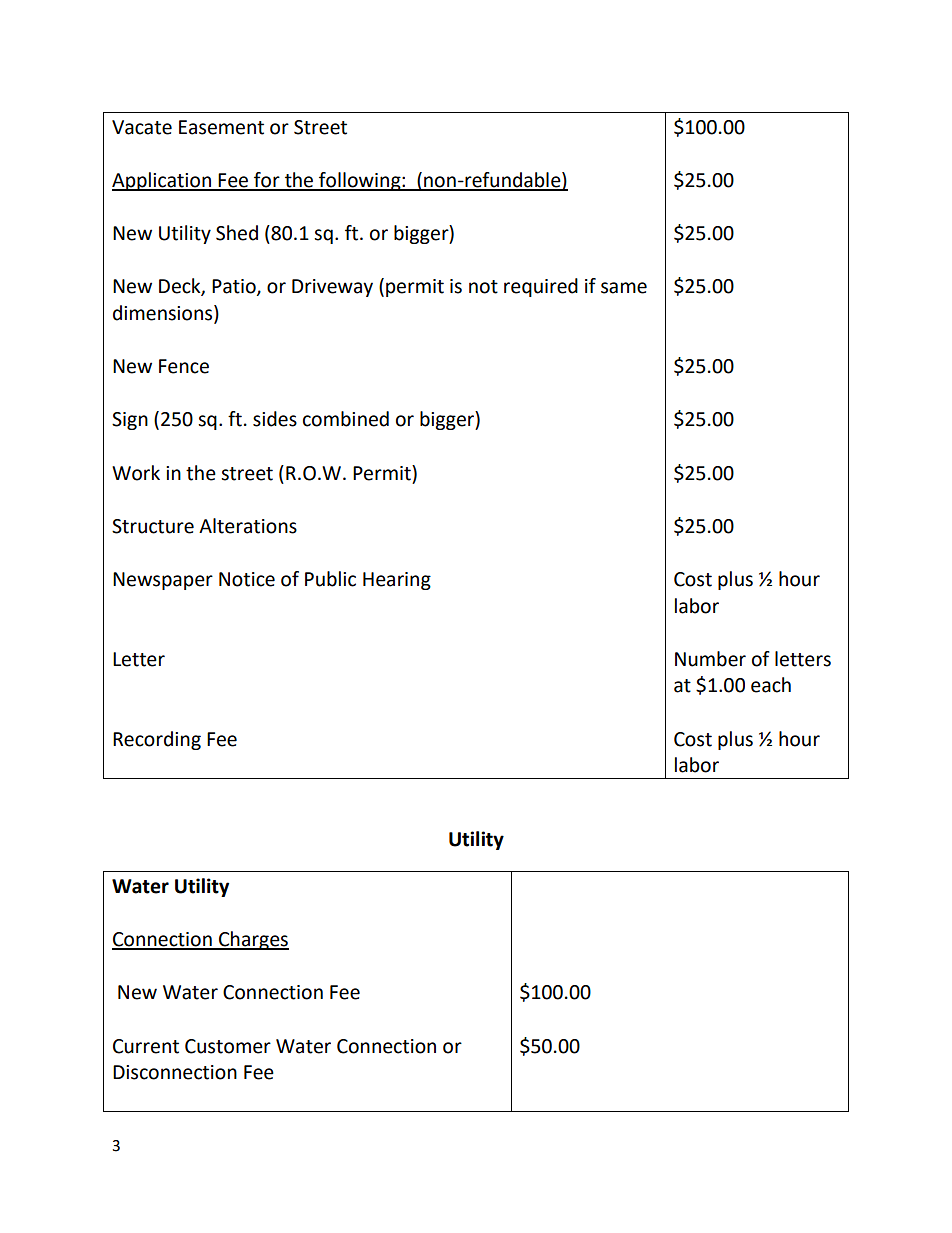 This screenshot has width=952, height=1233. I want to click on Recording, so click(157, 740).
